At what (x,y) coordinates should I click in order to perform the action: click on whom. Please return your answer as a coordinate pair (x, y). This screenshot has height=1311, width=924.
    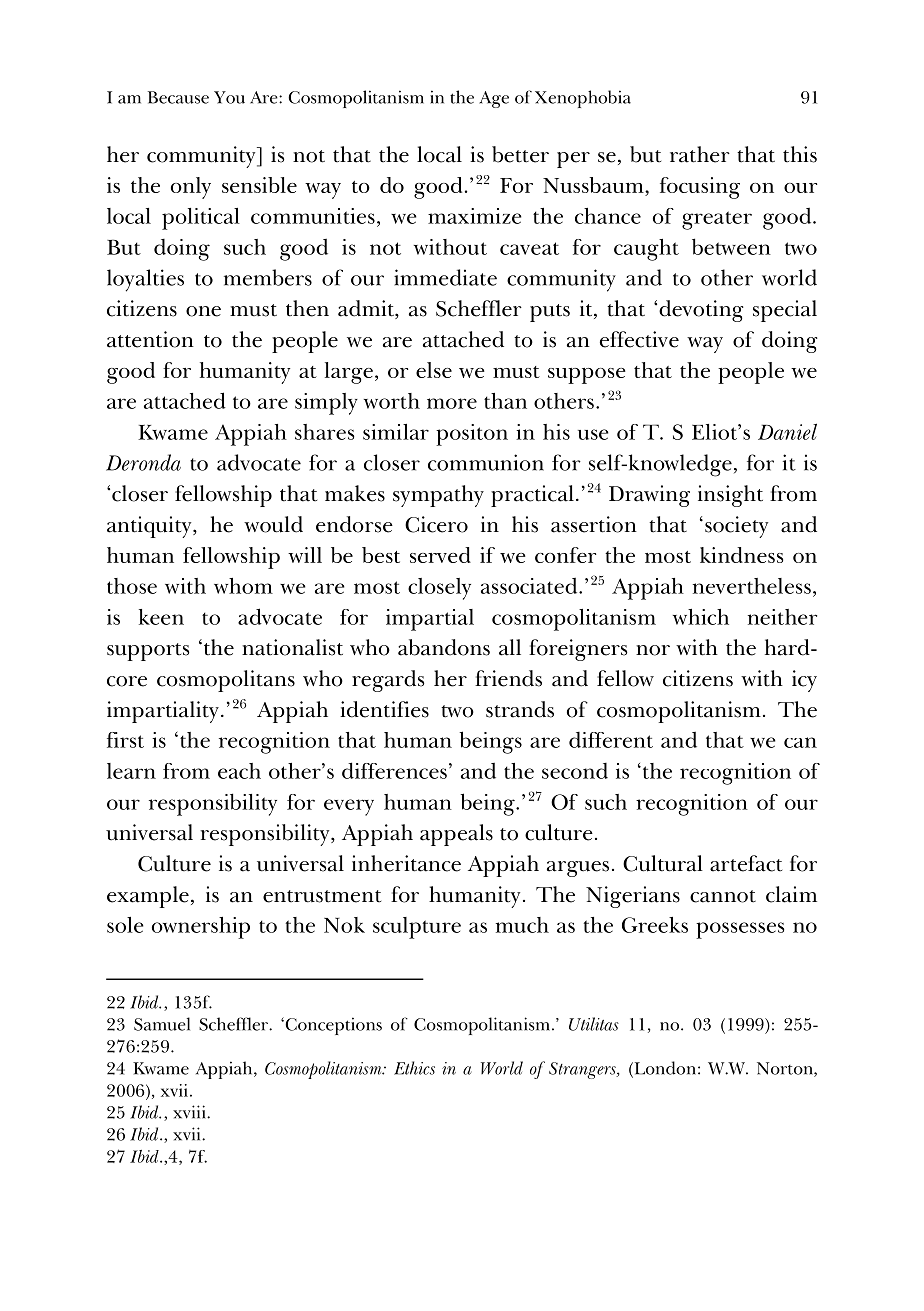
    Looking at the image, I should click on (243, 586).
